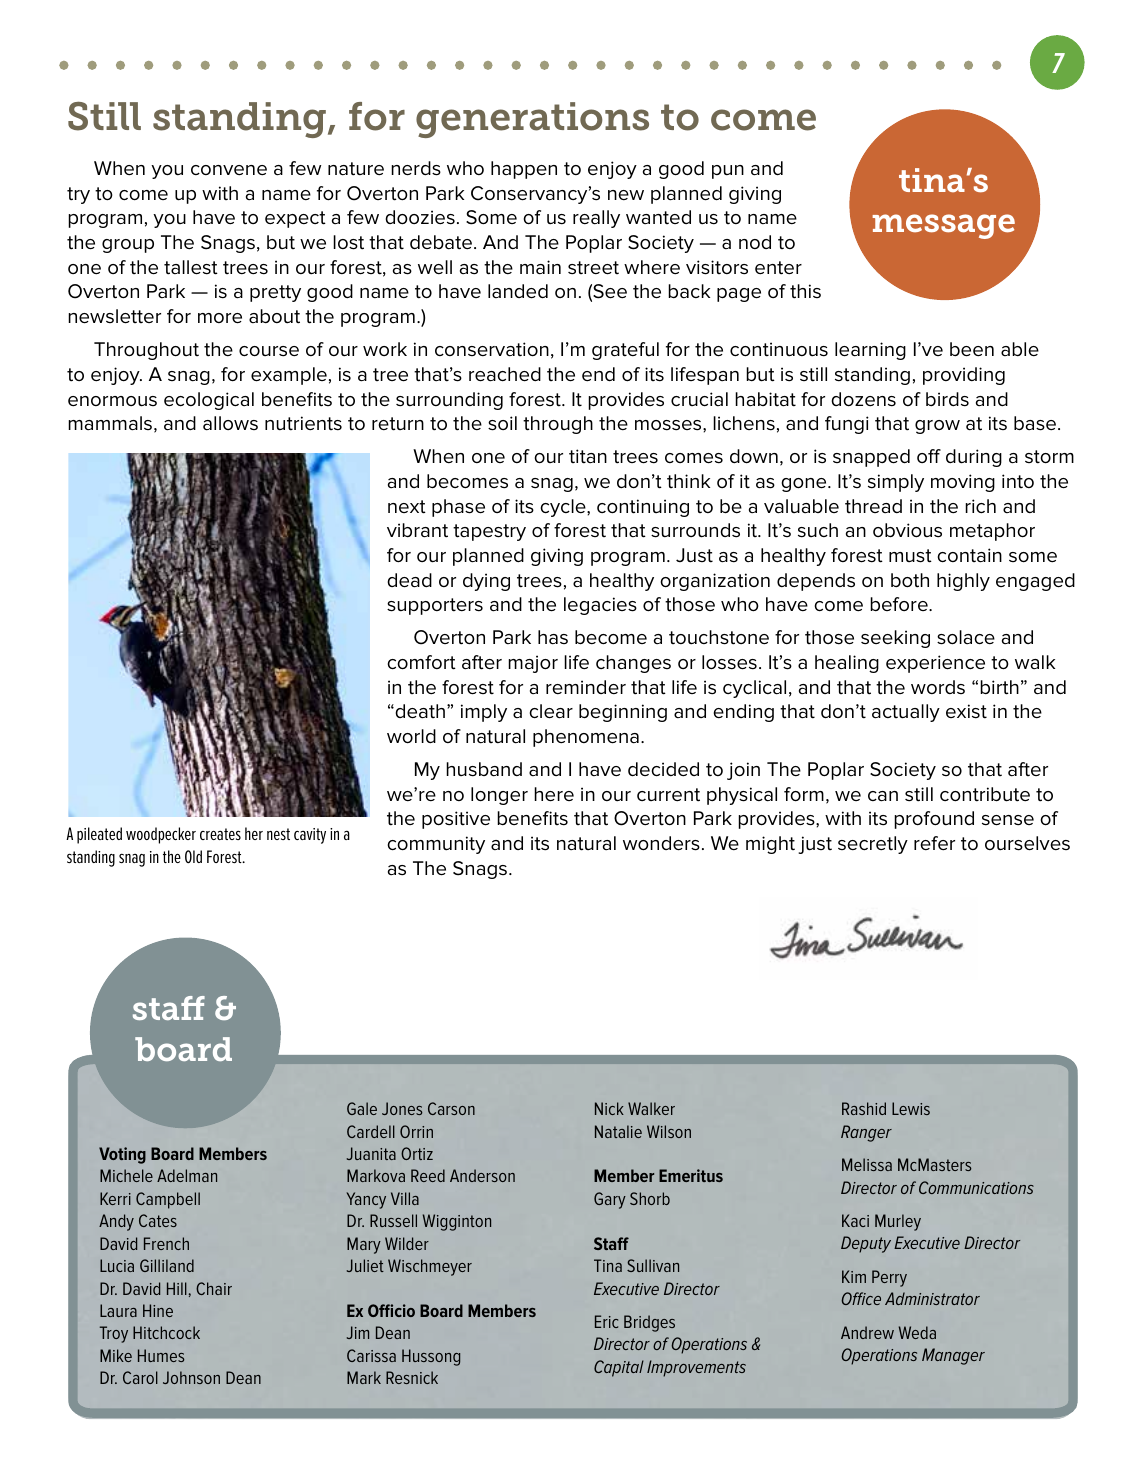 The height and width of the screenshot is (1480, 1144). I want to click on Lewis, so click(911, 1108).
